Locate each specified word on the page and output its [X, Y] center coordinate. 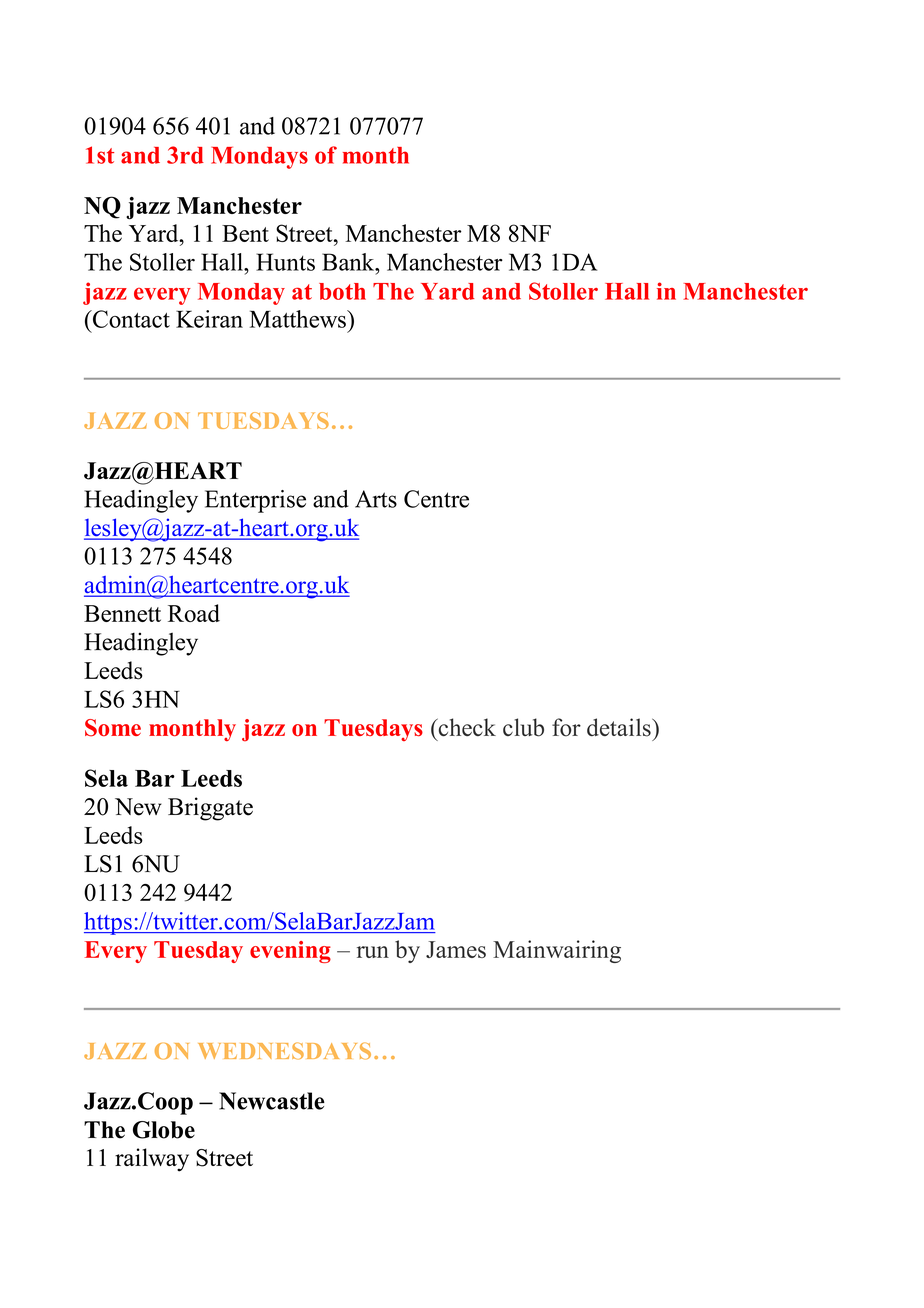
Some [113, 728]
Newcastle [272, 1101]
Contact [130, 319]
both [342, 291]
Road [194, 613]
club [523, 727]
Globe [164, 1130]
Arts [376, 499]
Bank [349, 262]
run [373, 952]
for [566, 727]
